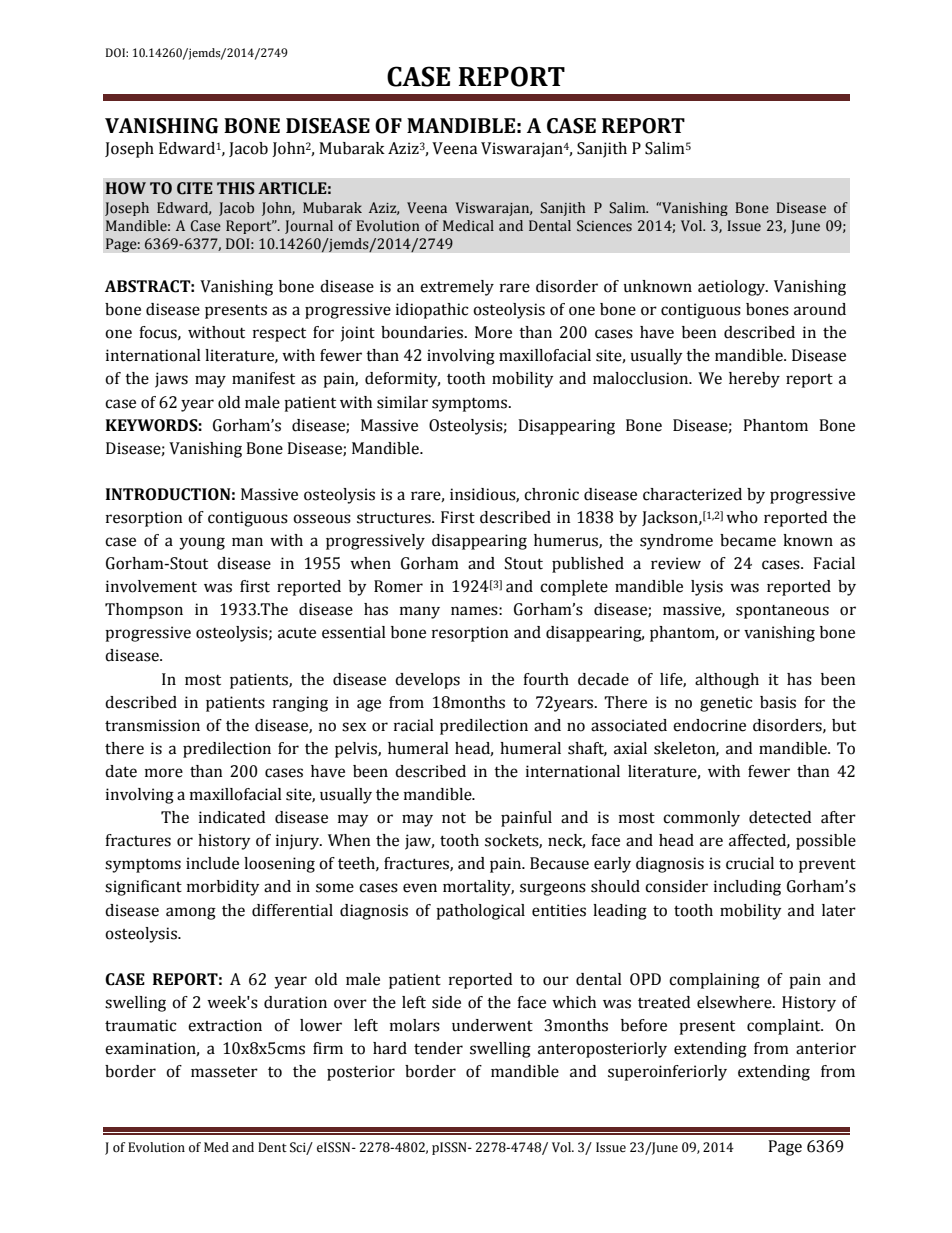  Describe the element at coordinates (454, 818) in the screenshot. I see `not` at that location.
